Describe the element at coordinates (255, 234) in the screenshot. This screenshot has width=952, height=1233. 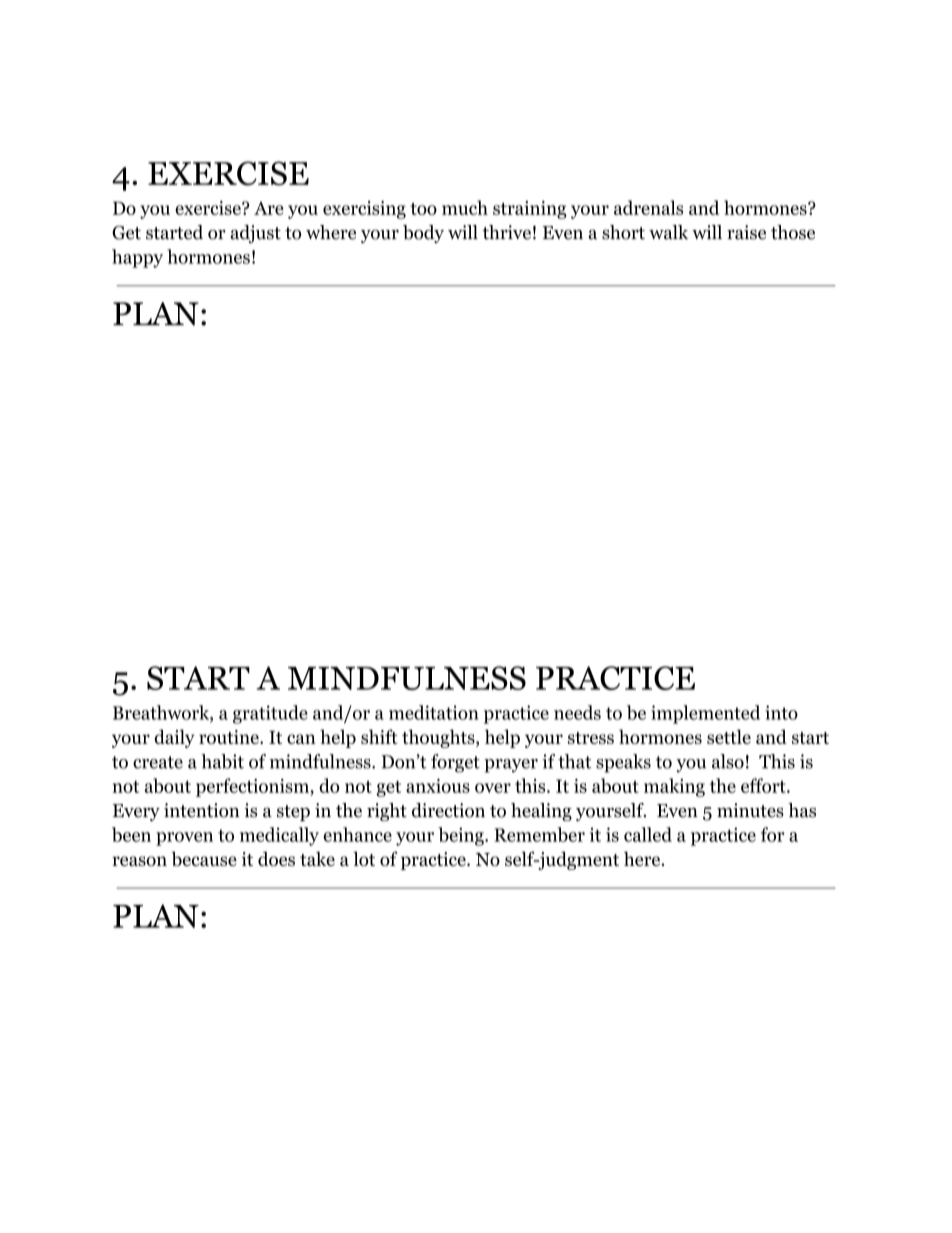
I see `adjust` at that location.
